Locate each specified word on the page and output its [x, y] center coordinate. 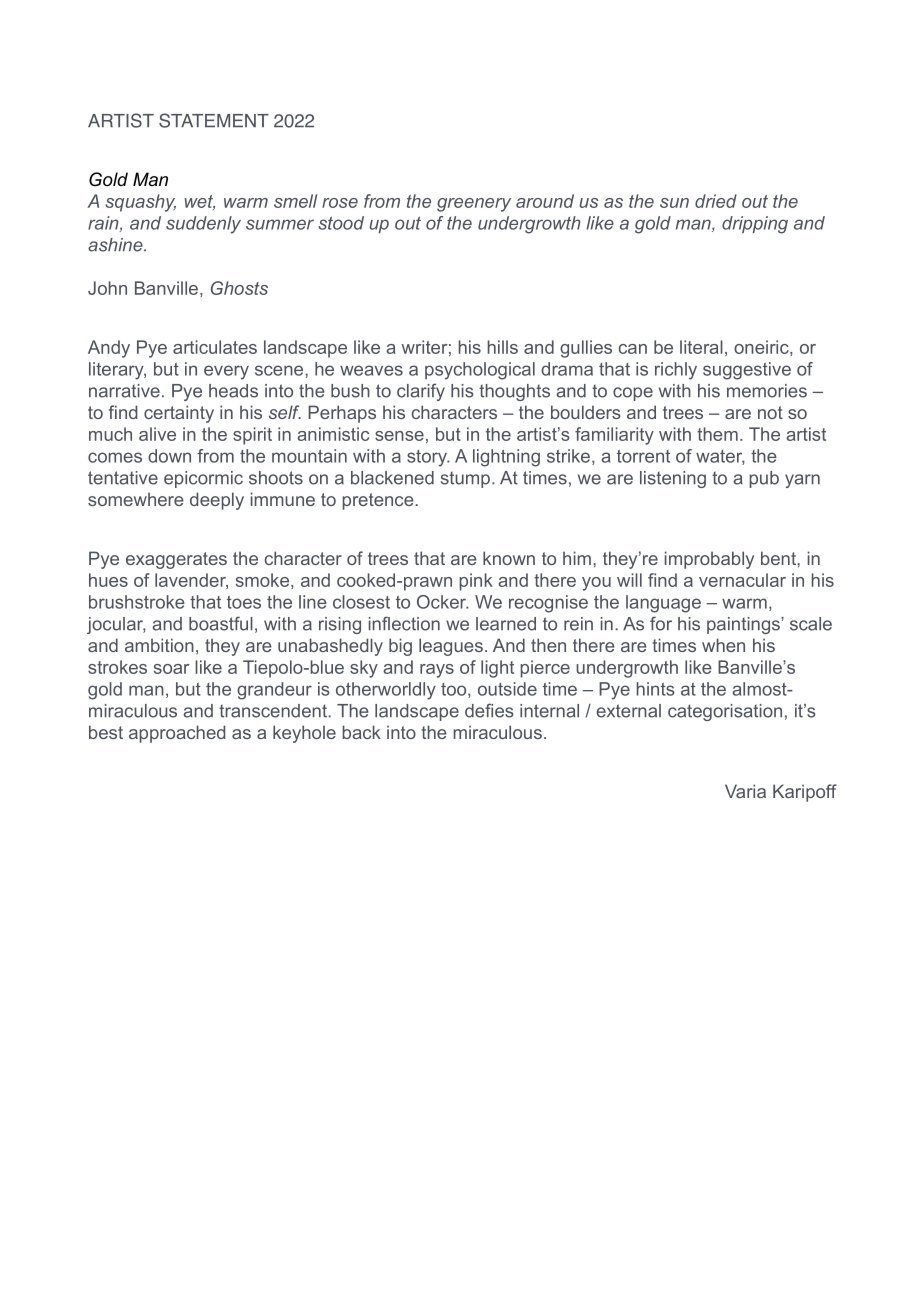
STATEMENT [214, 120]
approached [177, 734]
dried [716, 201]
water [720, 457]
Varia [745, 791]
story [428, 458]
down [169, 456]
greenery [474, 205]
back [361, 732]
